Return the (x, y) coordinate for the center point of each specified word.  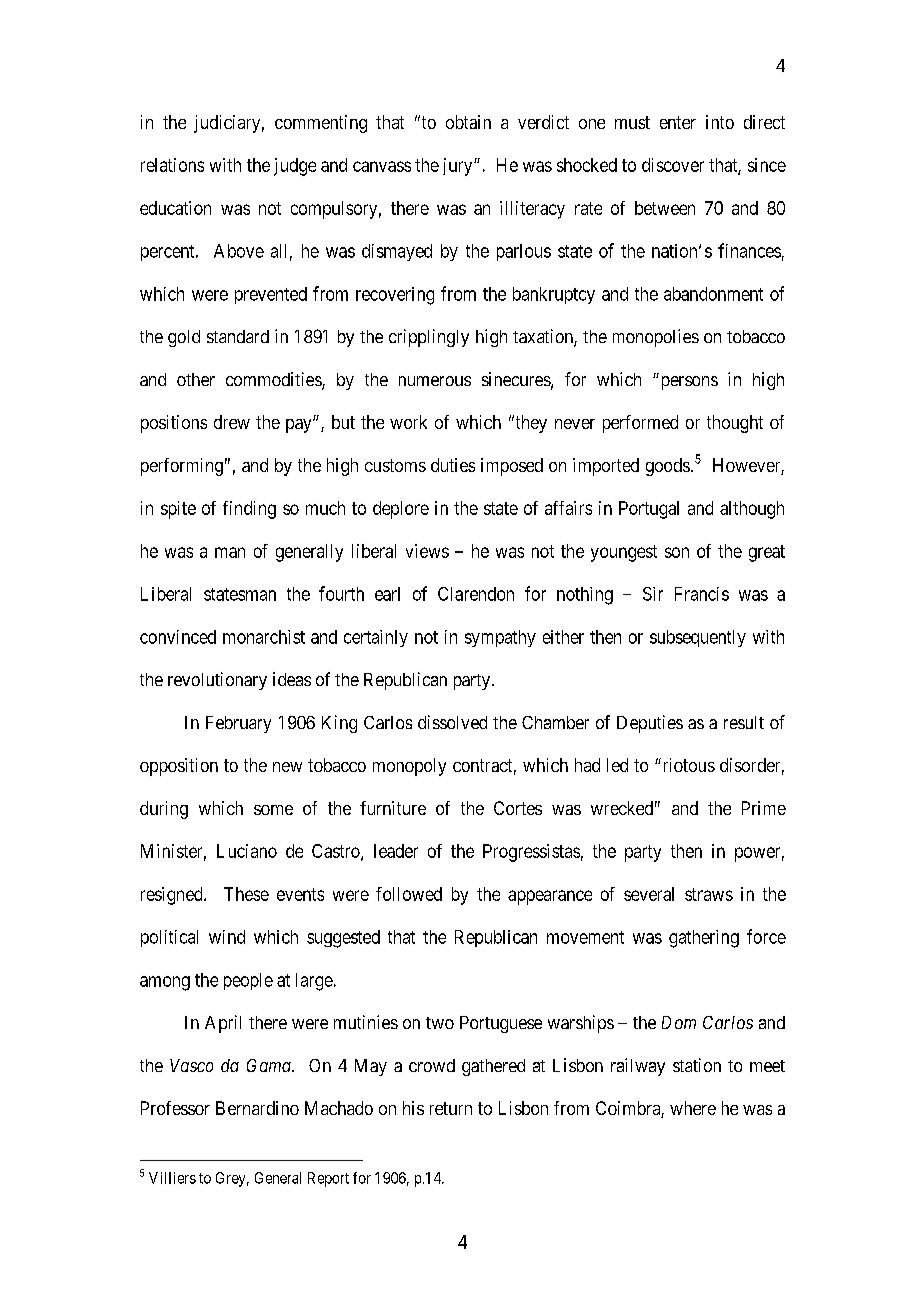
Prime (764, 808)
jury (459, 167)
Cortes (518, 808)
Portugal (649, 510)
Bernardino (257, 1108)
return (451, 1108)
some (273, 810)
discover (673, 165)
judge (295, 167)
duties (453, 465)
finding (249, 510)
